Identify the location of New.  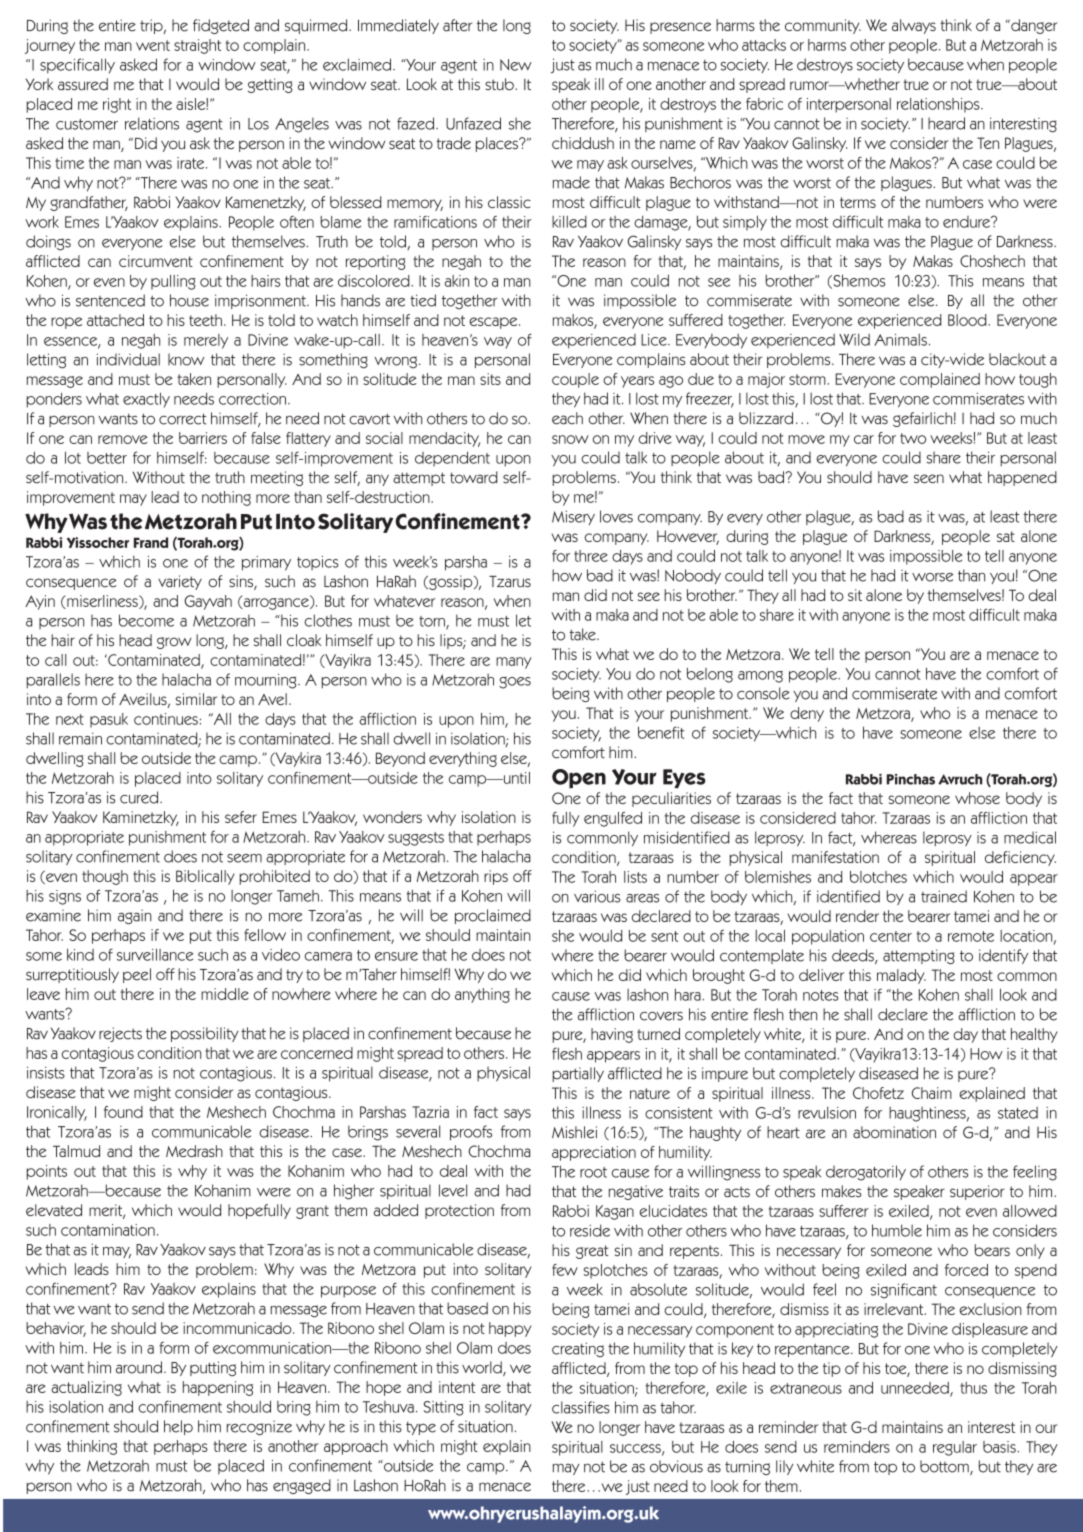
(516, 65).
